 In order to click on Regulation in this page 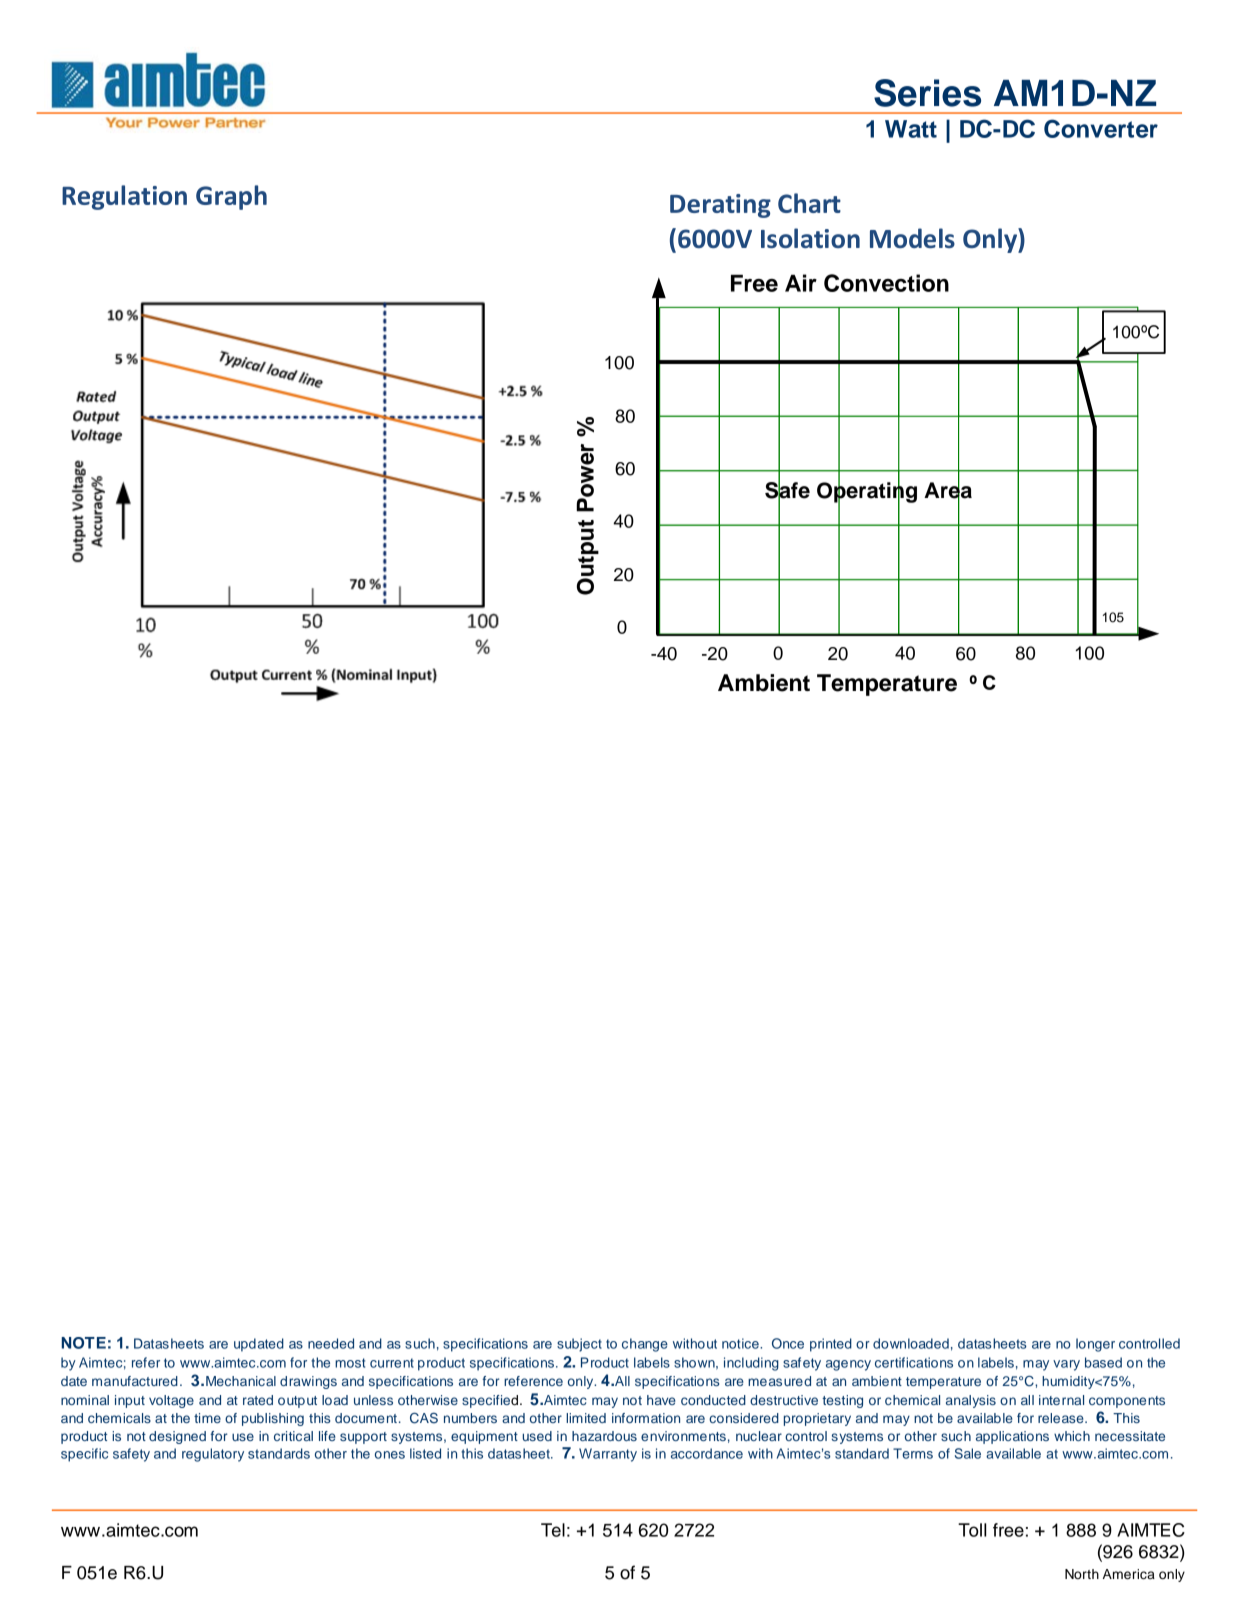, I will do `click(124, 197)`.
